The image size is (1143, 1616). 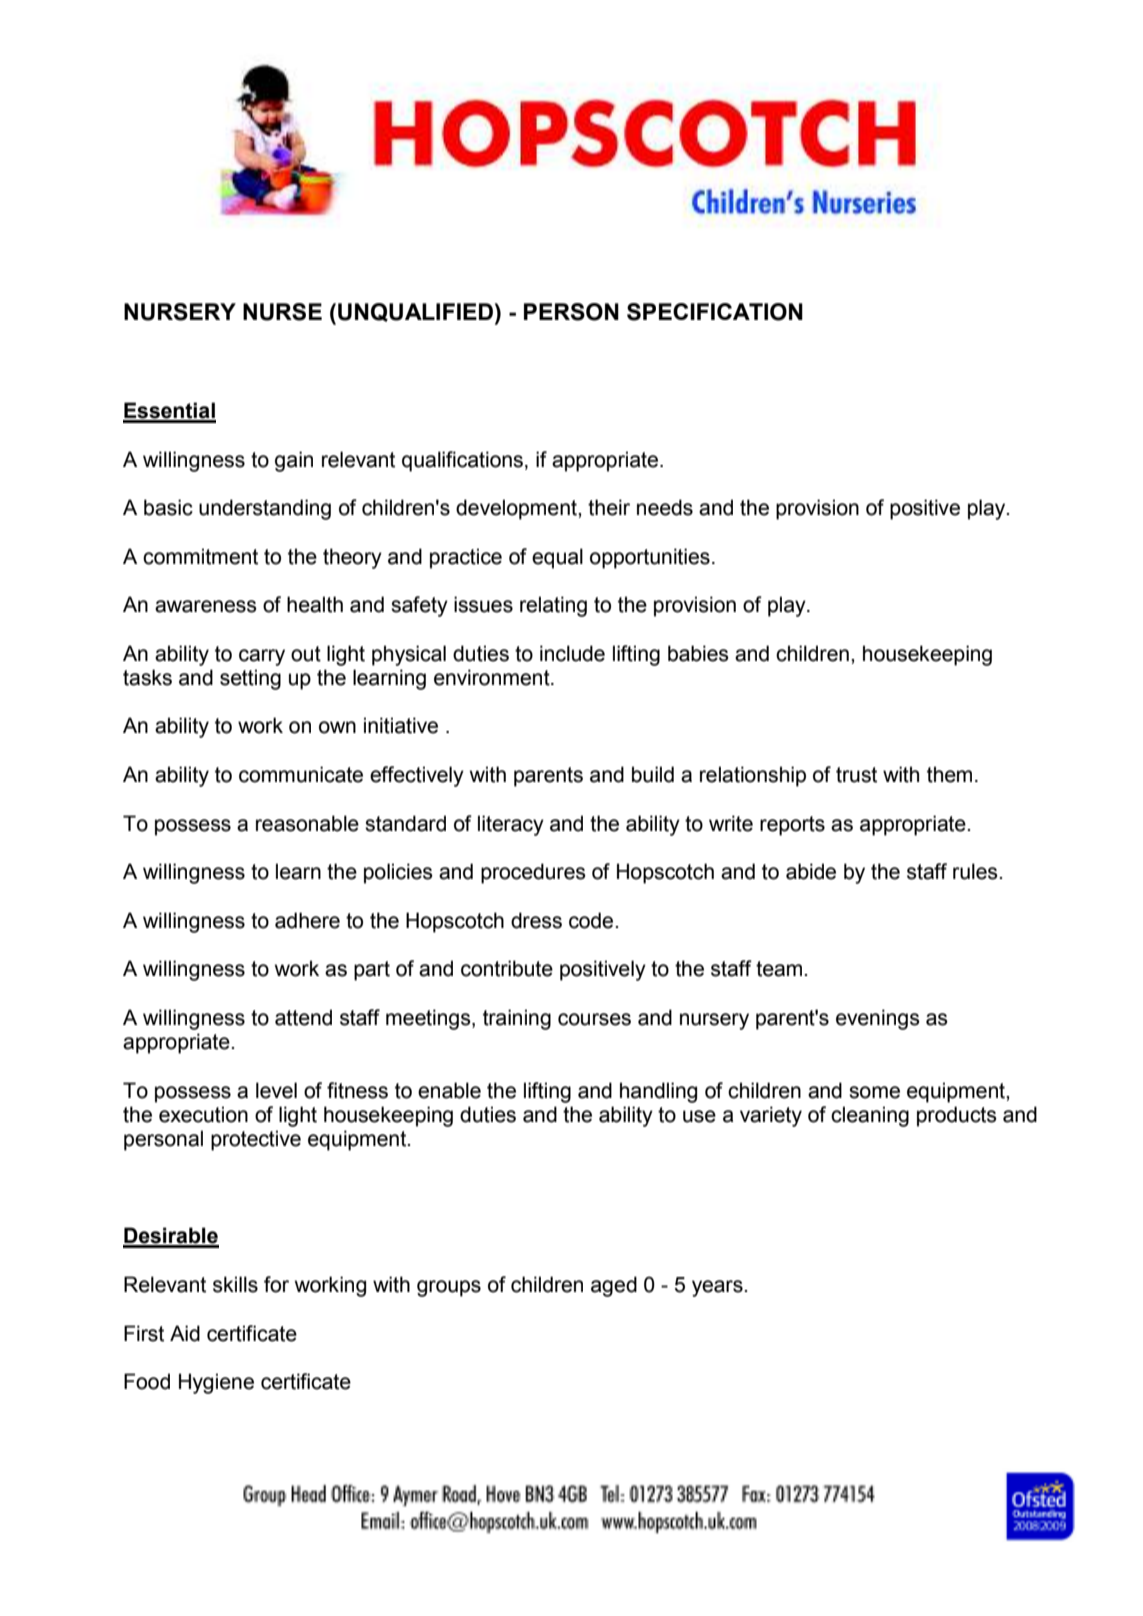 I want to click on evenings, so click(x=878, y=1019).
